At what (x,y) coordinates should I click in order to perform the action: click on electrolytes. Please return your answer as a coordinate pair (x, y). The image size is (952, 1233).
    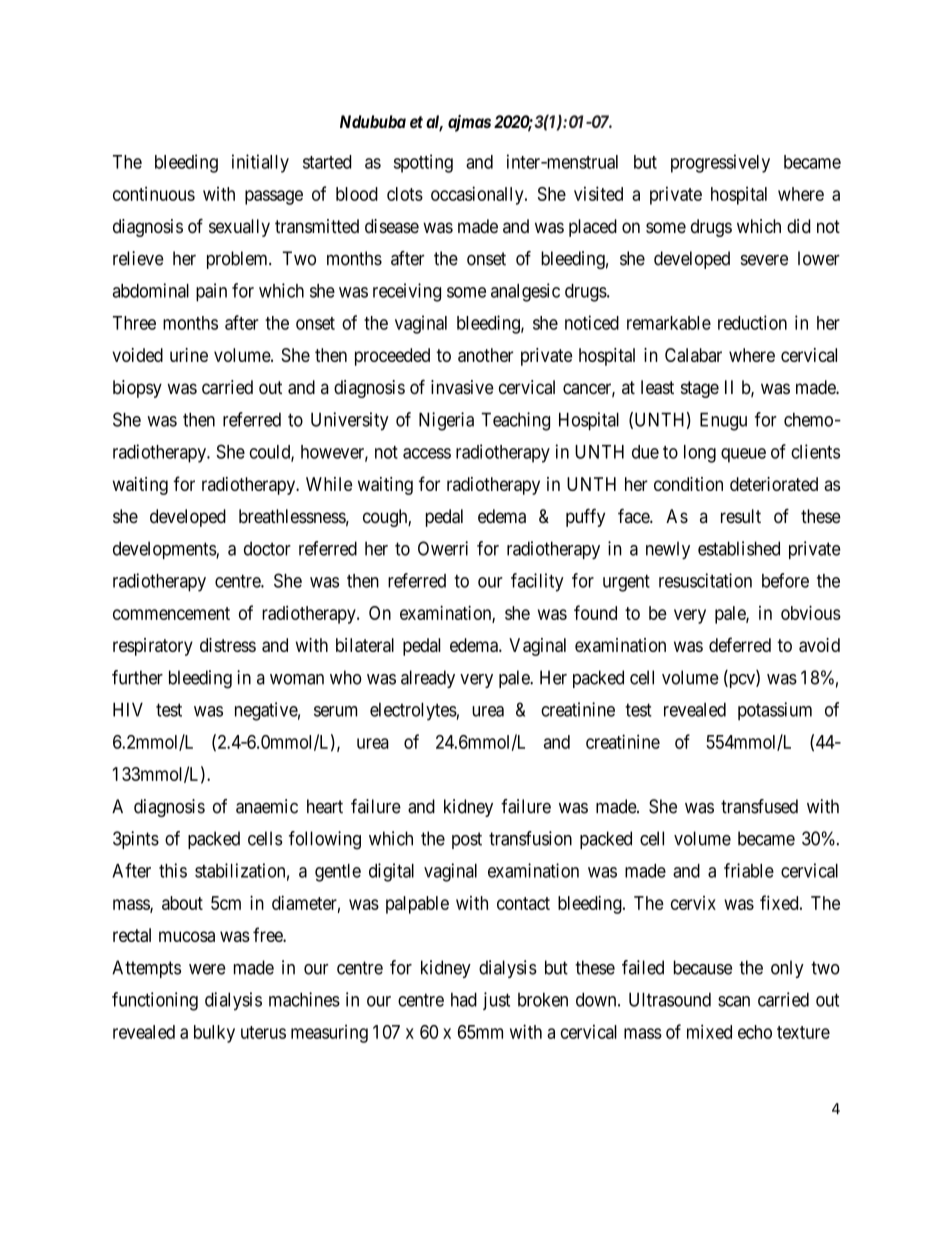
    Looking at the image, I should click on (413, 711).
